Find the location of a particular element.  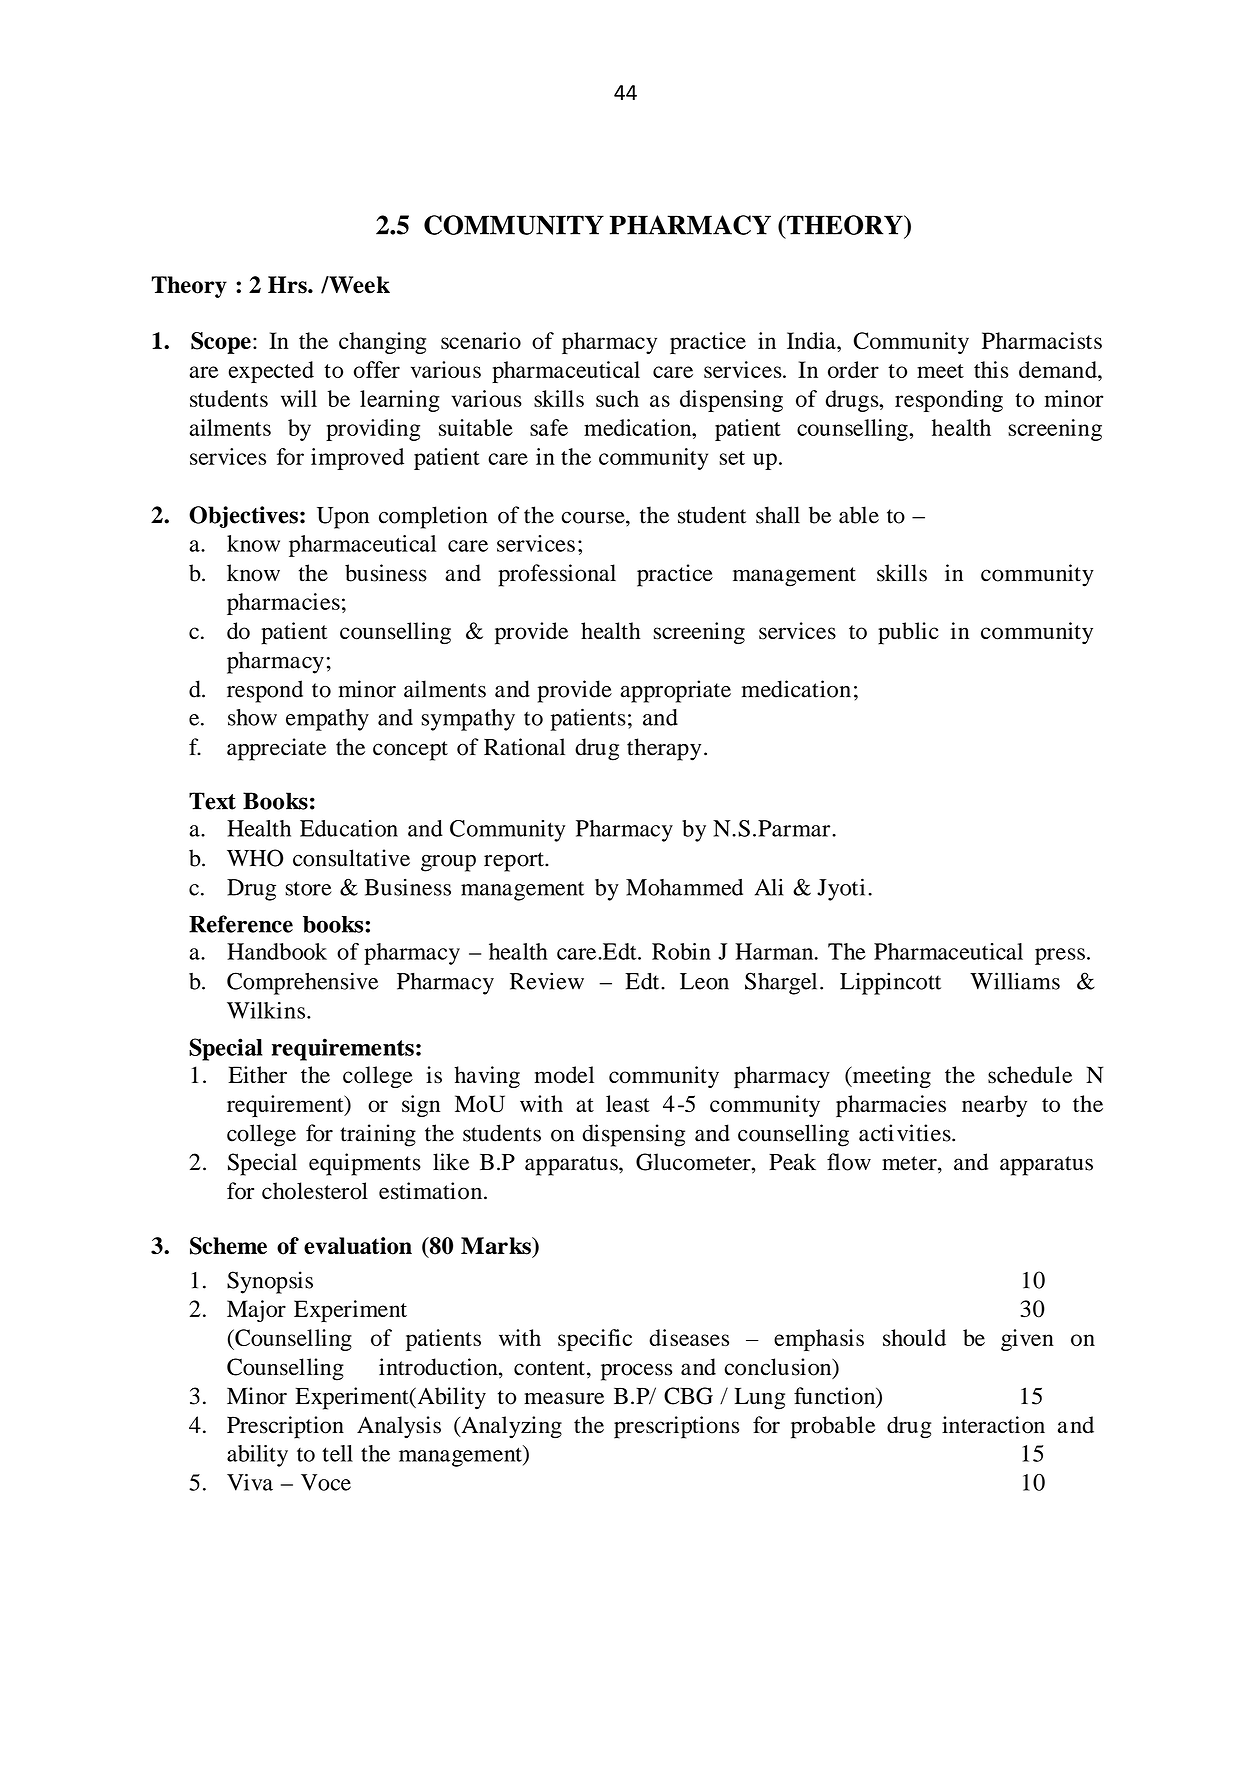

interaction is located at coordinates (993, 1425).
